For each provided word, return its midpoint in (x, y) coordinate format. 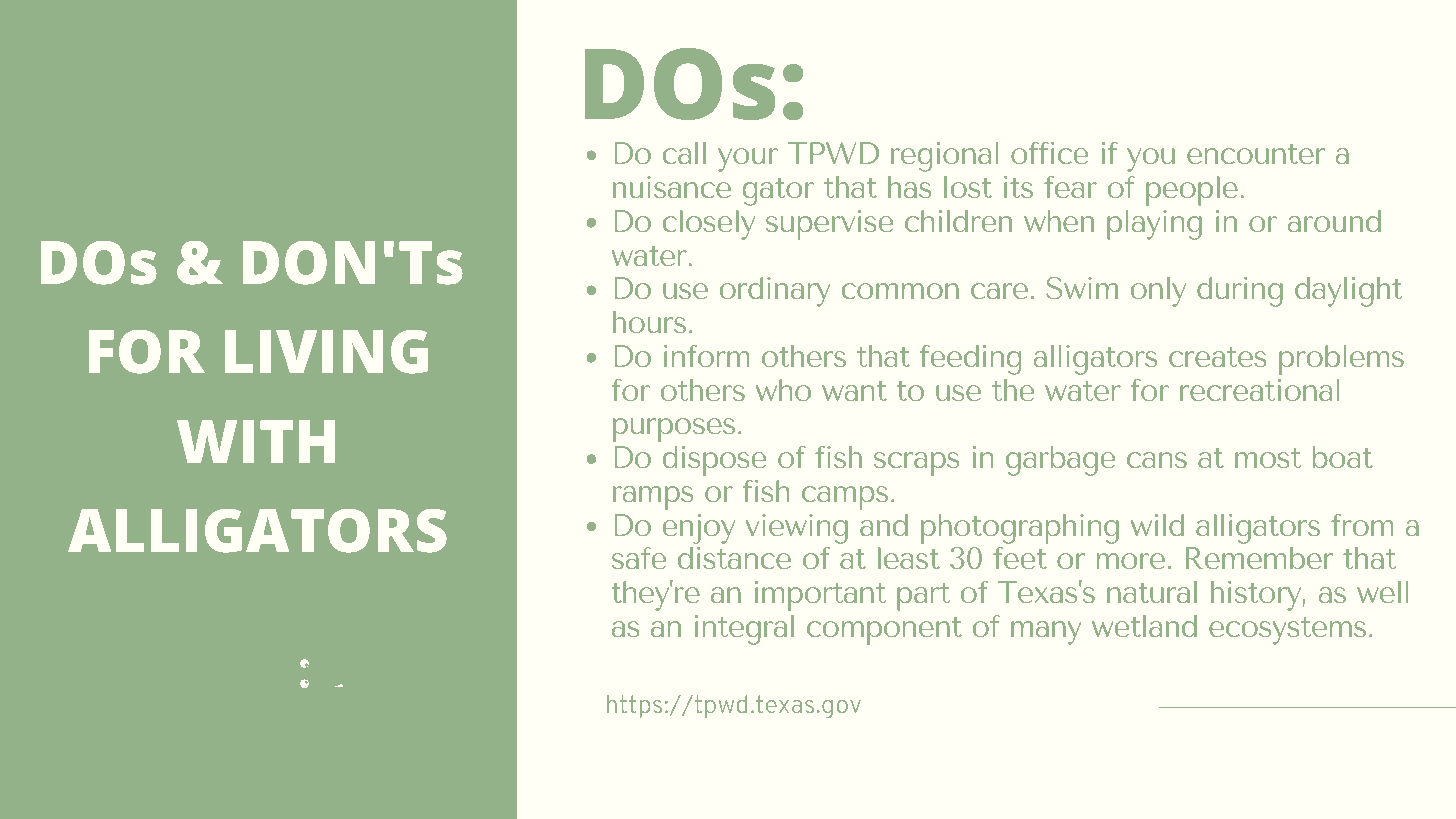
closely (709, 225)
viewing (797, 529)
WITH (256, 441)
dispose (714, 461)
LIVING (326, 352)
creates (1217, 357)
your (748, 160)
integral (744, 630)
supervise (829, 225)
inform (706, 356)
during (1240, 292)
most (1268, 458)
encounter (1256, 154)
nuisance (672, 187)
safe (639, 558)
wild (1157, 525)
